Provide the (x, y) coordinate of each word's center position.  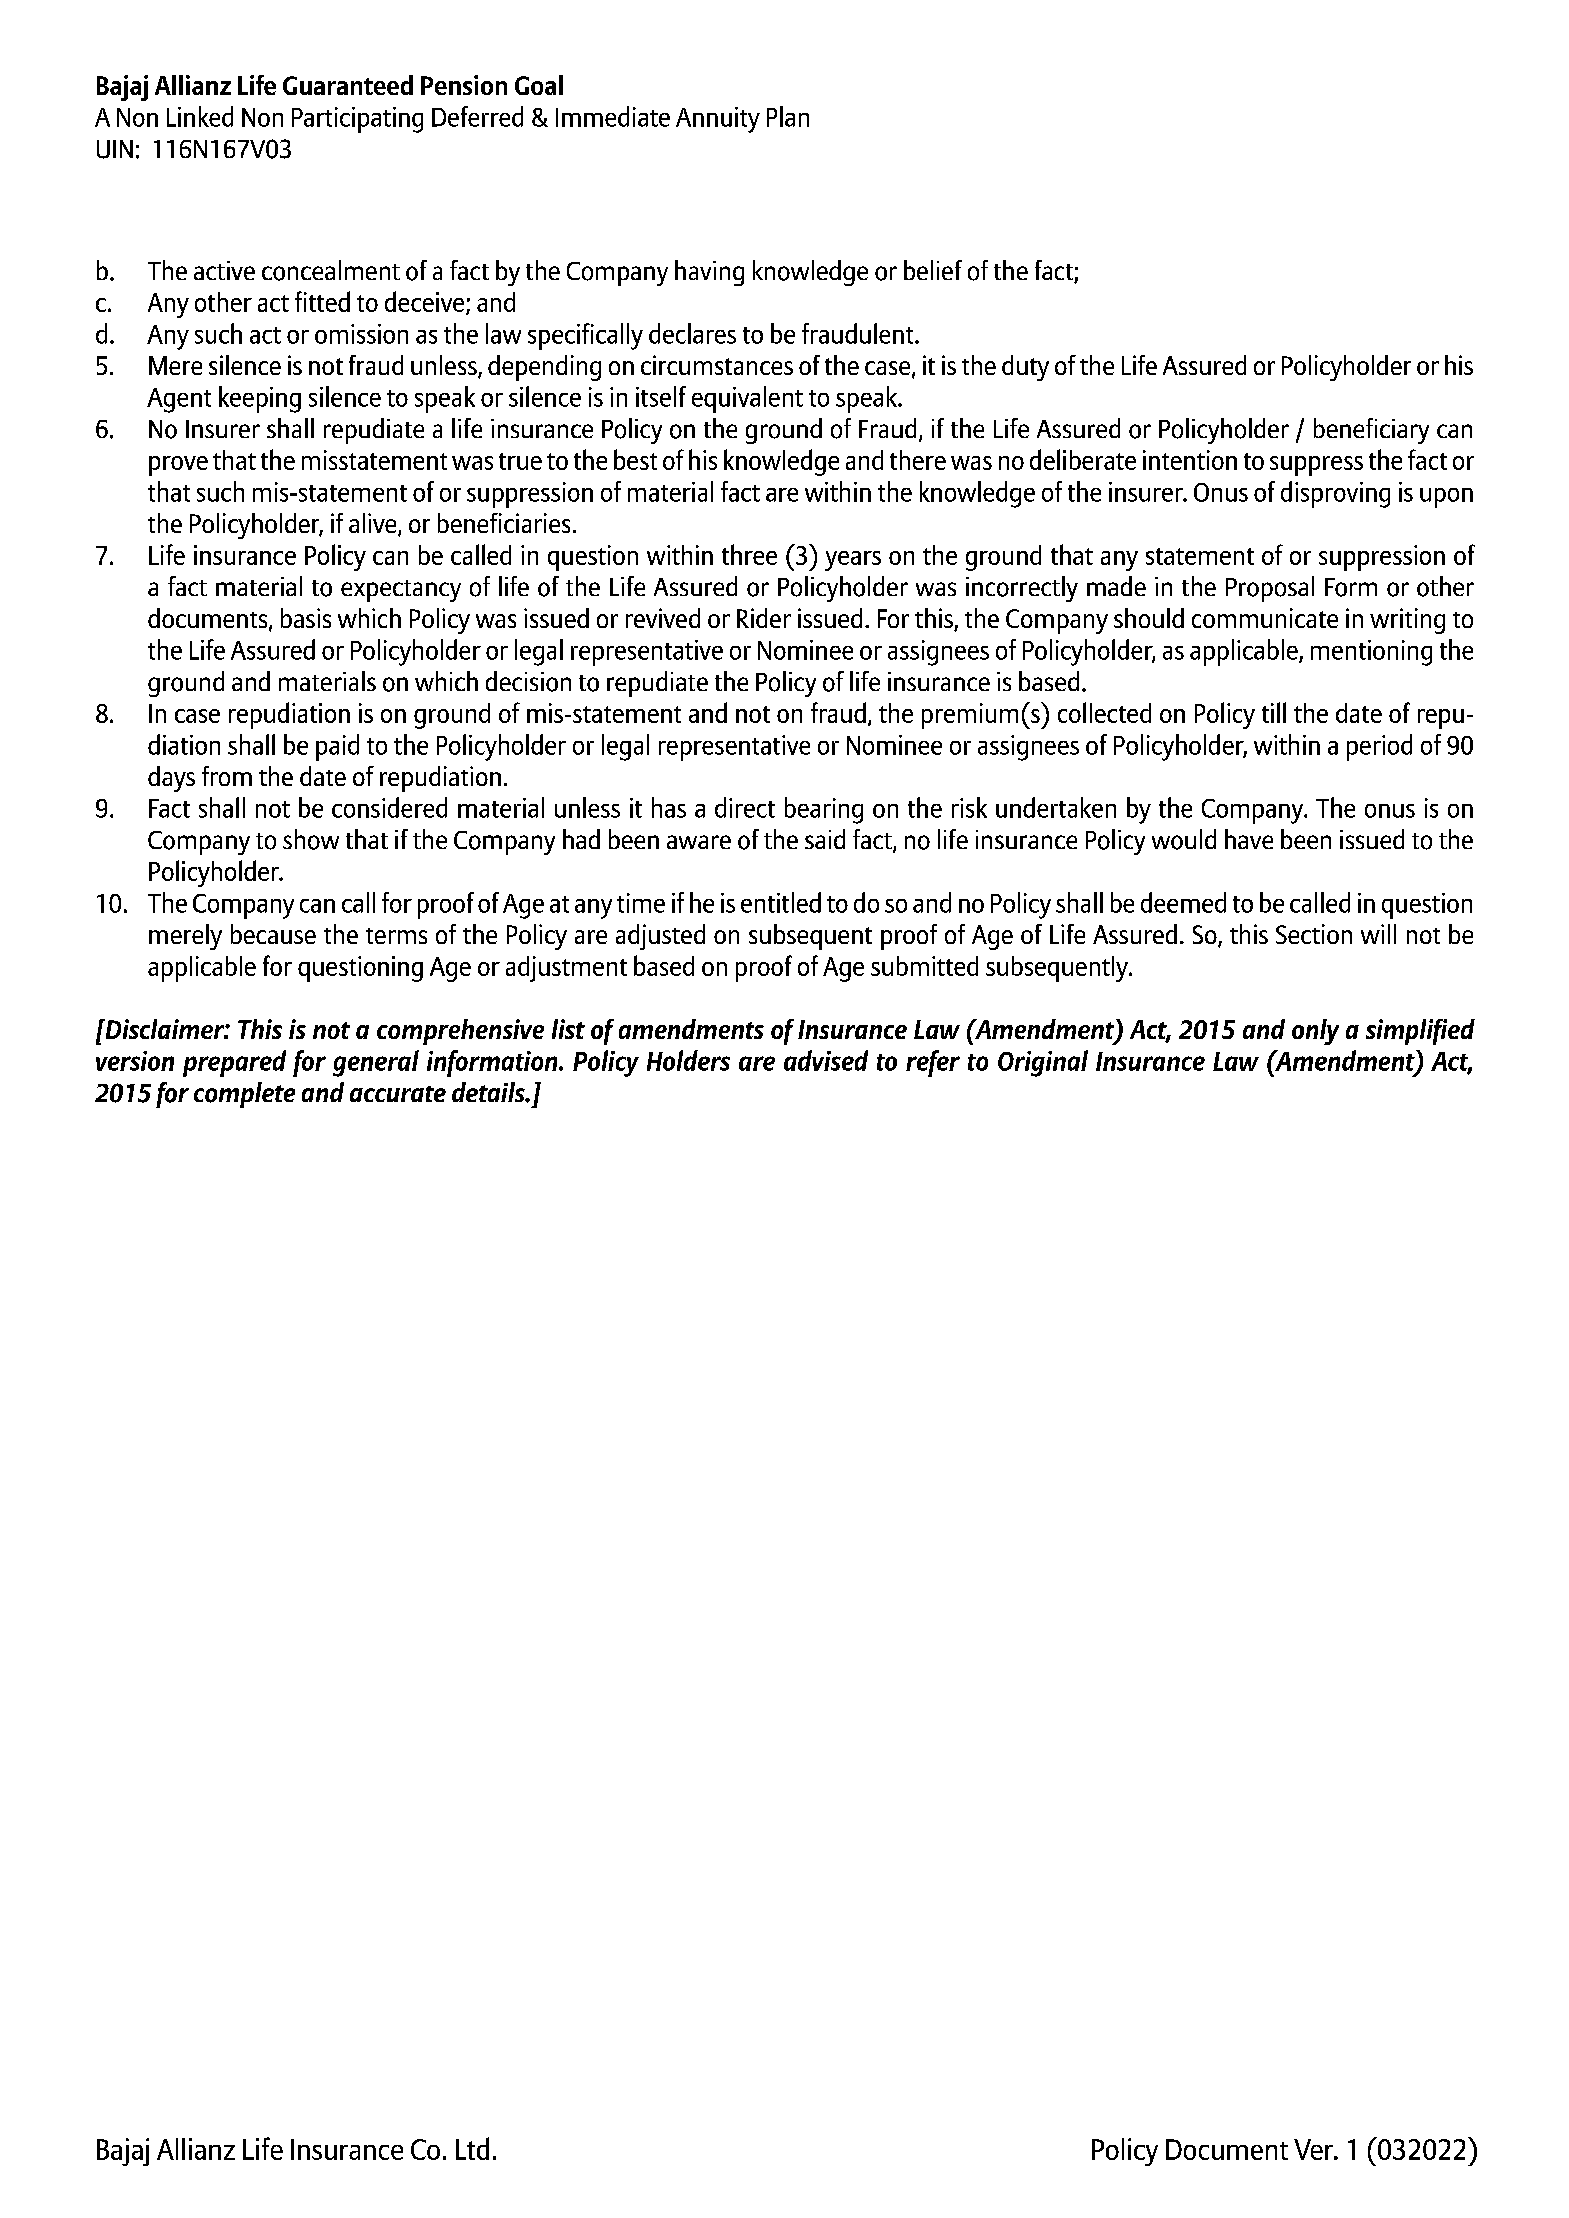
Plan (788, 116)
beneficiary (1371, 431)
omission (361, 334)
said (825, 839)
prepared (234, 1063)
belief (933, 270)
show (311, 839)
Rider (764, 618)
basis (306, 618)
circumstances (717, 365)
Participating (357, 120)
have (1249, 839)
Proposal (1270, 589)
